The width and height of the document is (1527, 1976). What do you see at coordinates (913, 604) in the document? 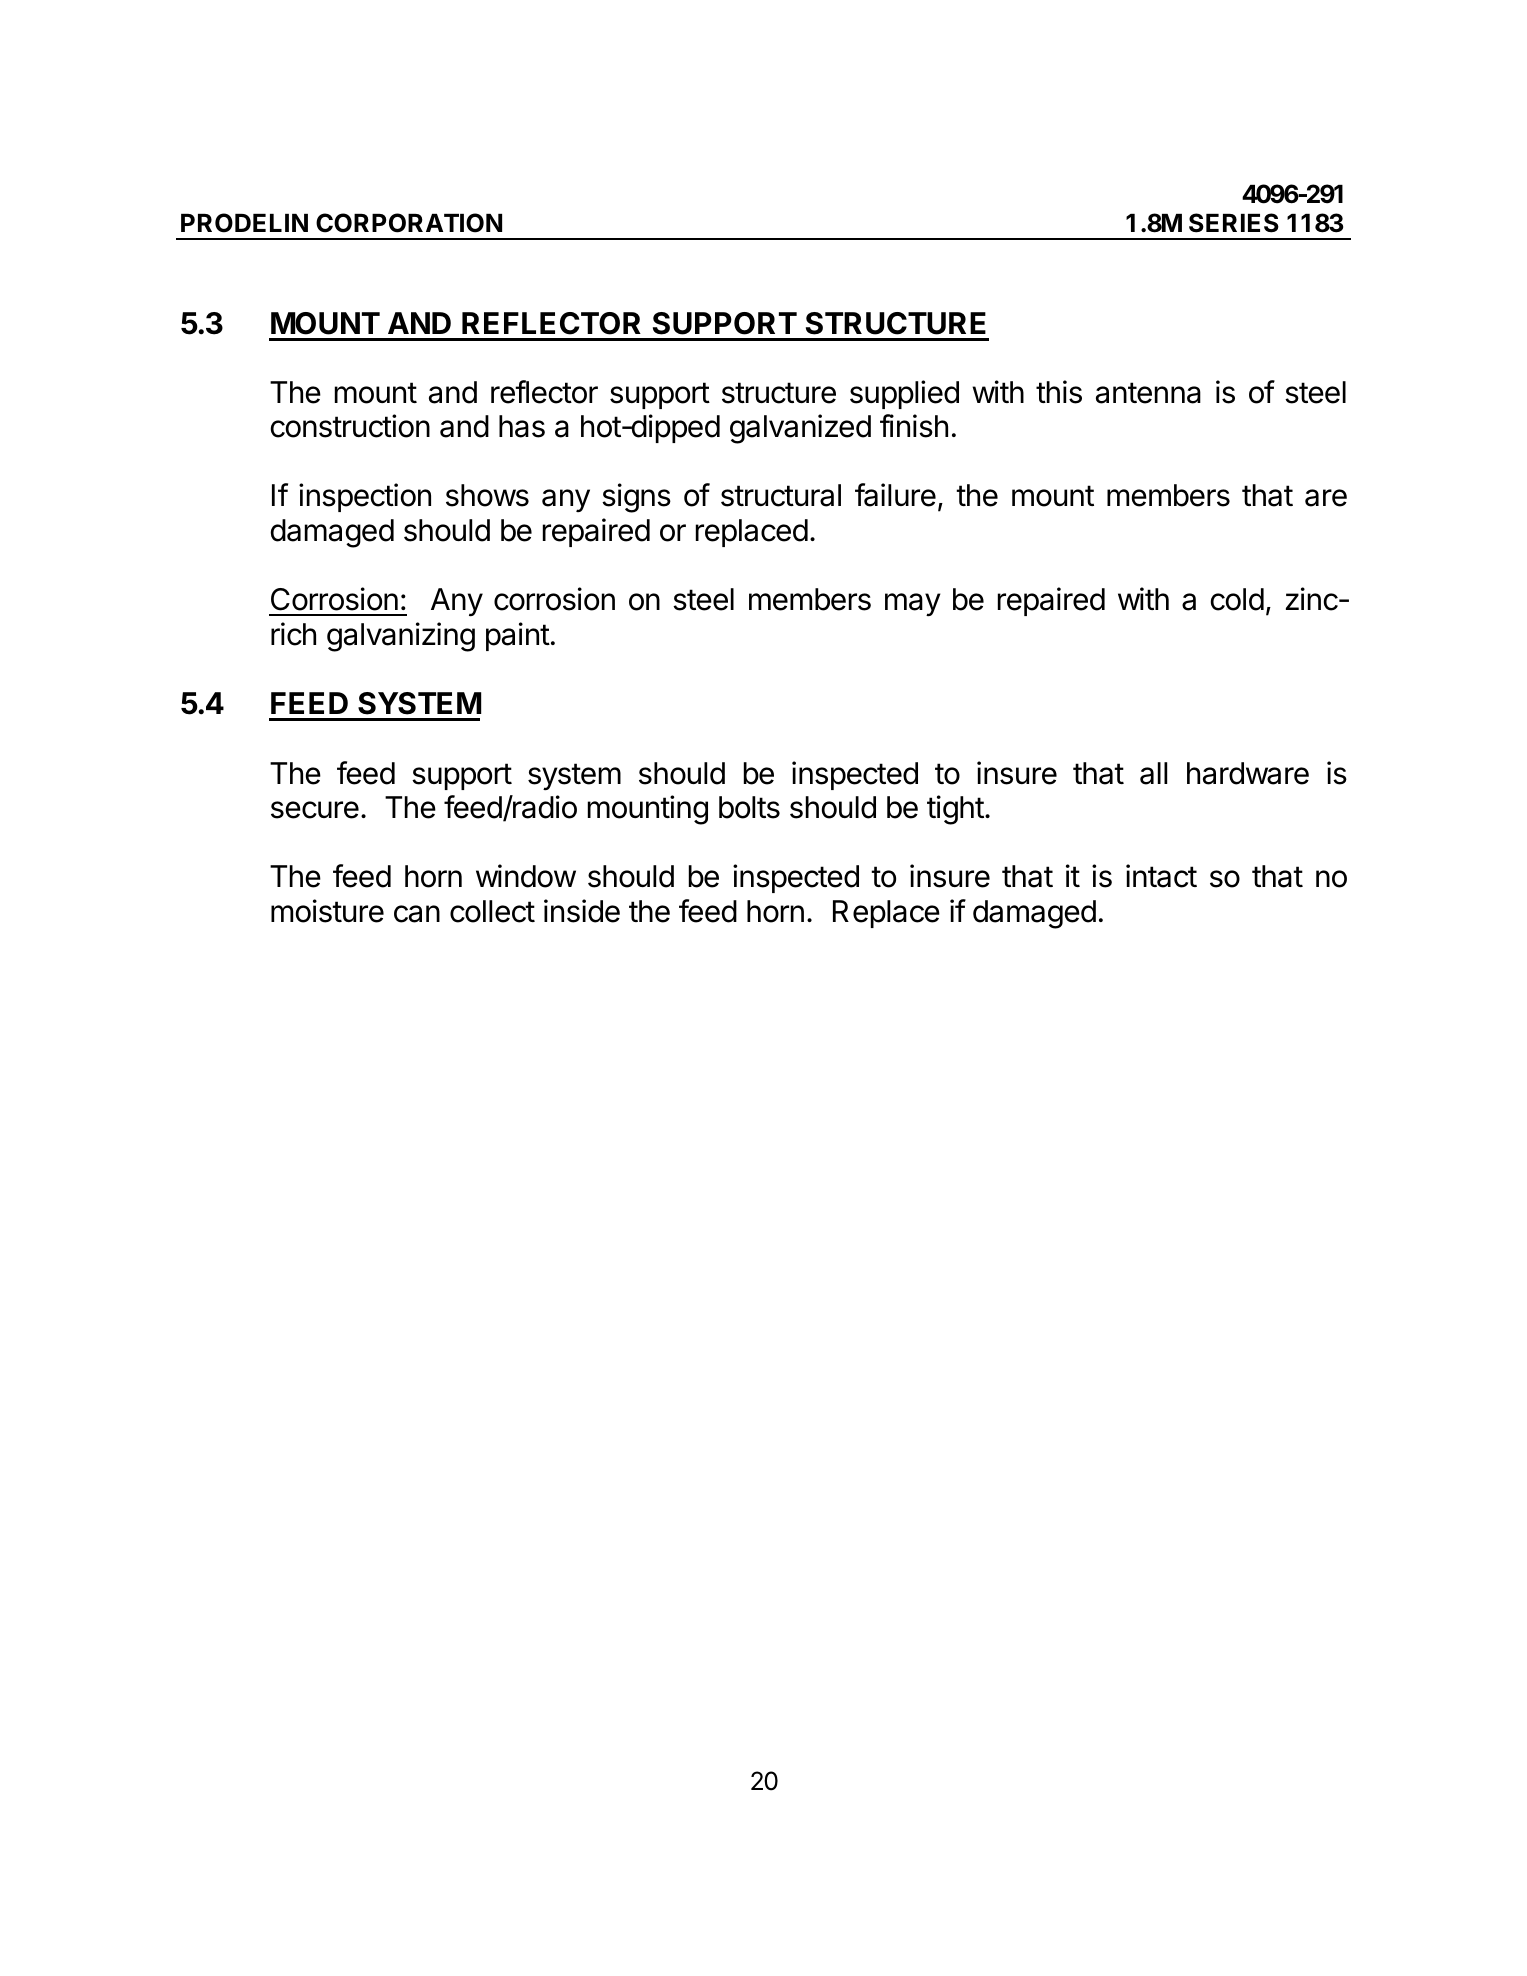
I see `may` at bounding box center [913, 604].
